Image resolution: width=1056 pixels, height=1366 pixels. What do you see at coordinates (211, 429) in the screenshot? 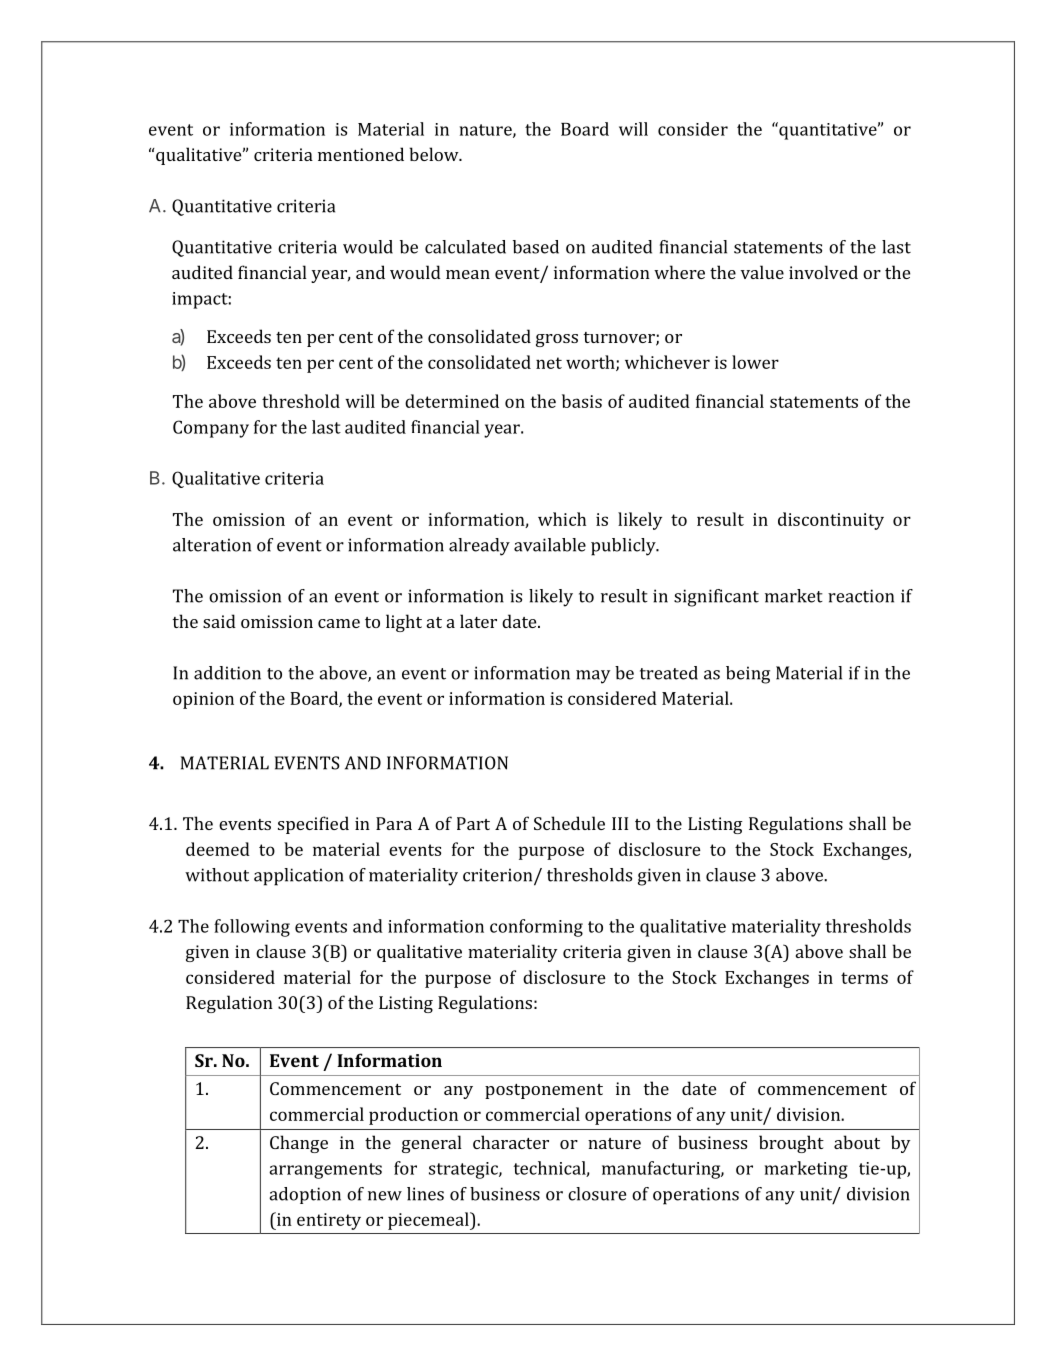
I see `Company` at bounding box center [211, 429].
